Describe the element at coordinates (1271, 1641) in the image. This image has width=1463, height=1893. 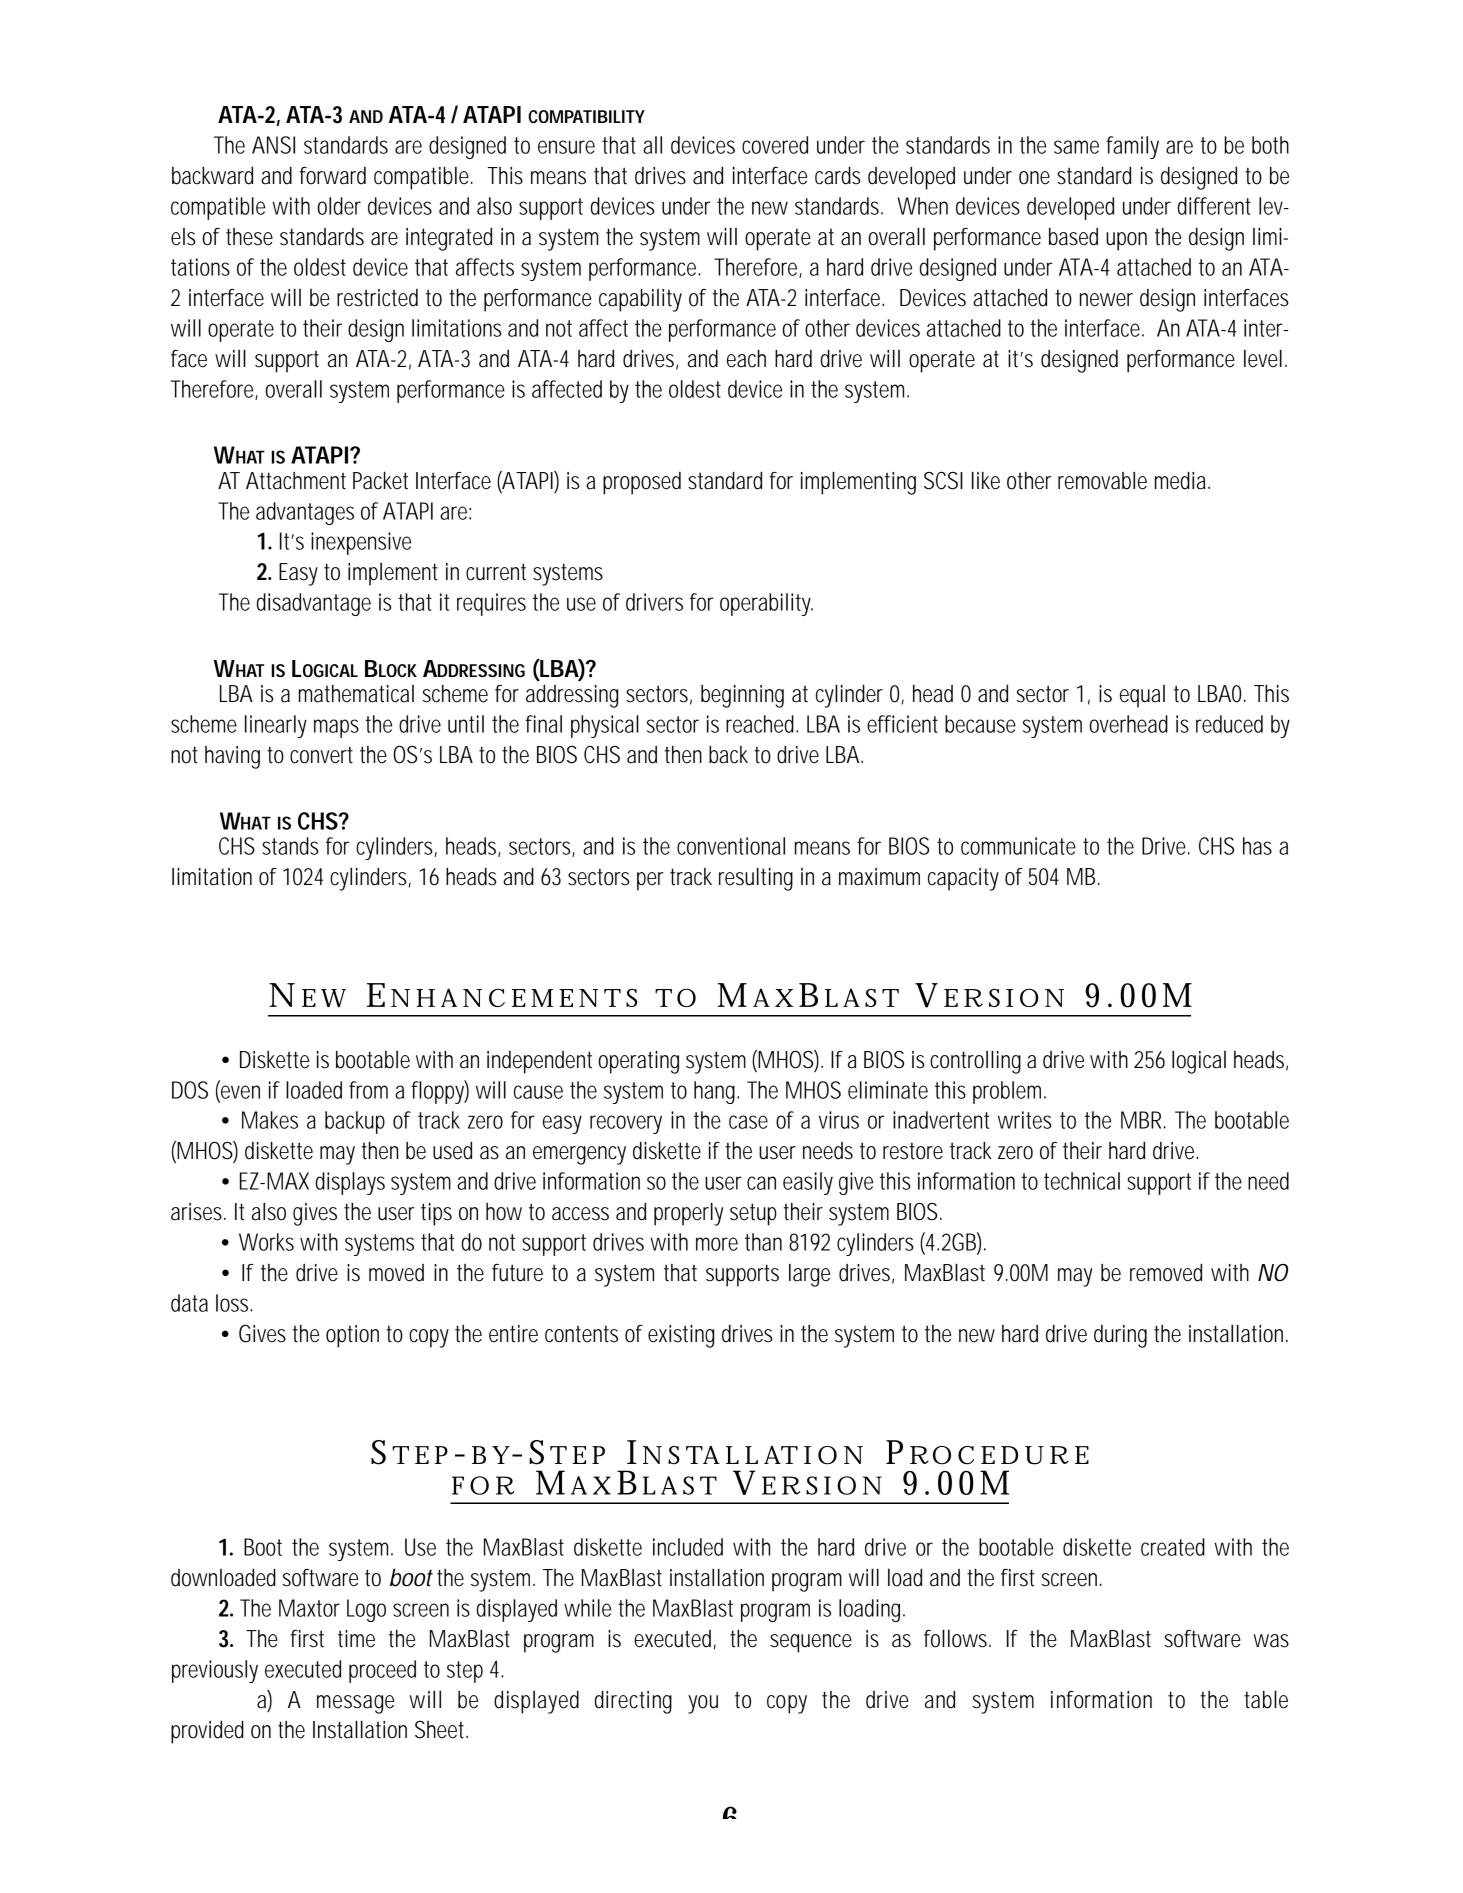
I see `was` at that location.
